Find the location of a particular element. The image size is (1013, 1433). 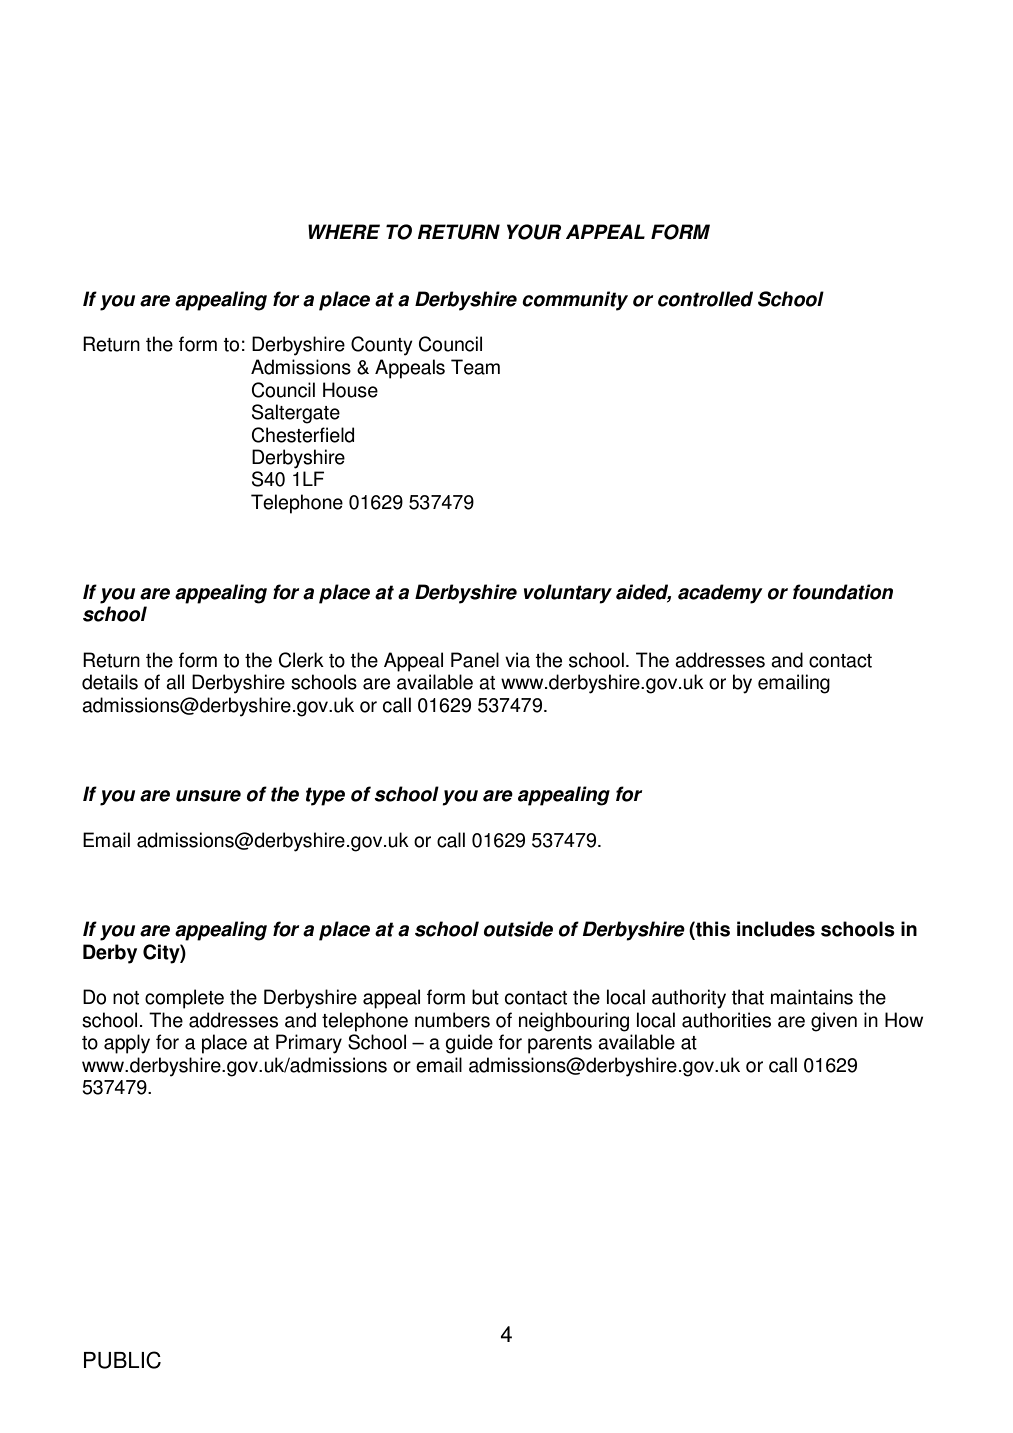

Team is located at coordinates (475, 367).
